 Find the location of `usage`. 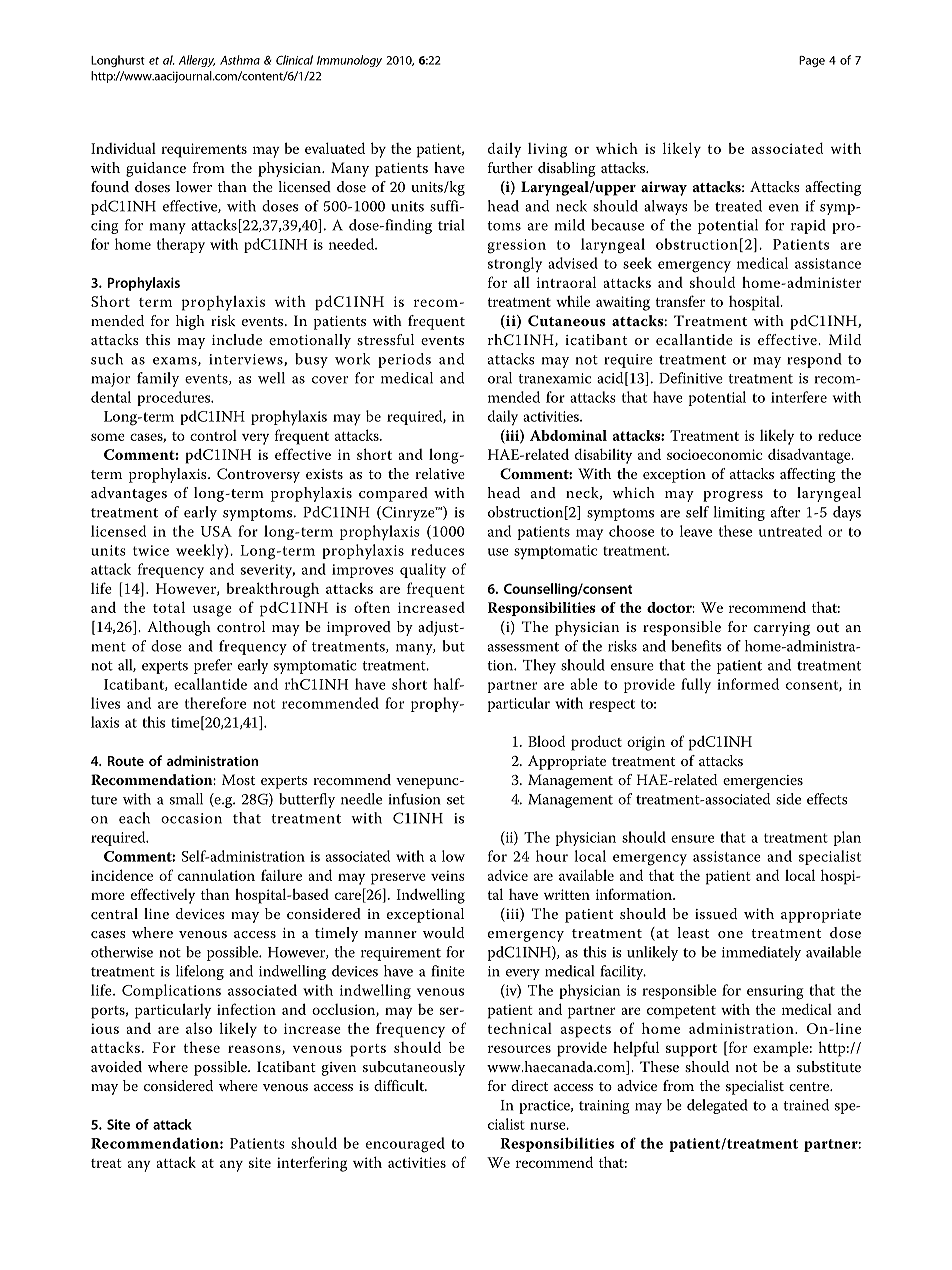

usage is located at coordinates (212, 611).
